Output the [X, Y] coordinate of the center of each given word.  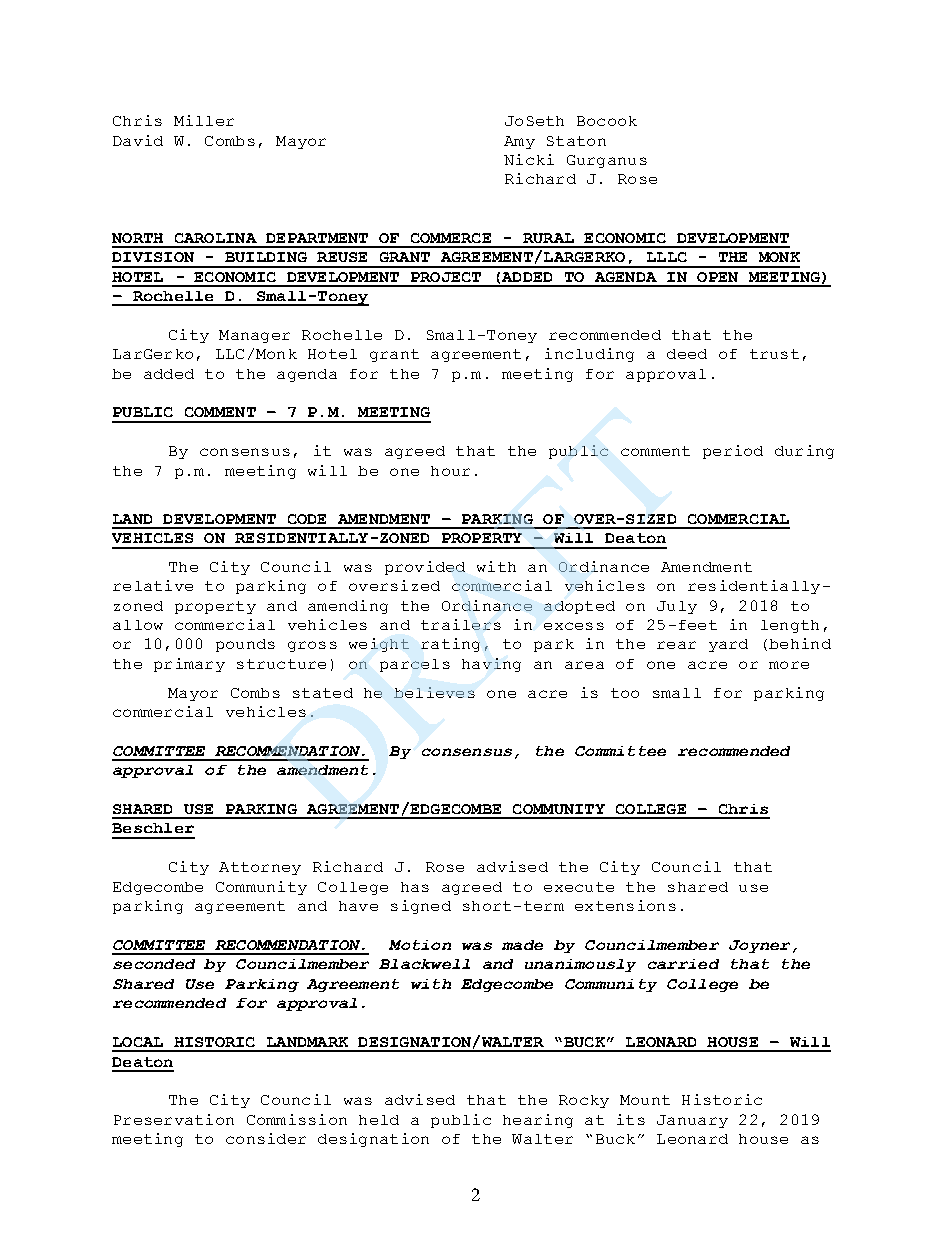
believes [434, 692]
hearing [538, 1121]
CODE [307, 519]
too [625, 693]
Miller [204, 120]
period [733, 452]
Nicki [529, 159]
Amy [519, 142]
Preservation [174, 1119]
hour [450, 471]
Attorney [260, 868]
